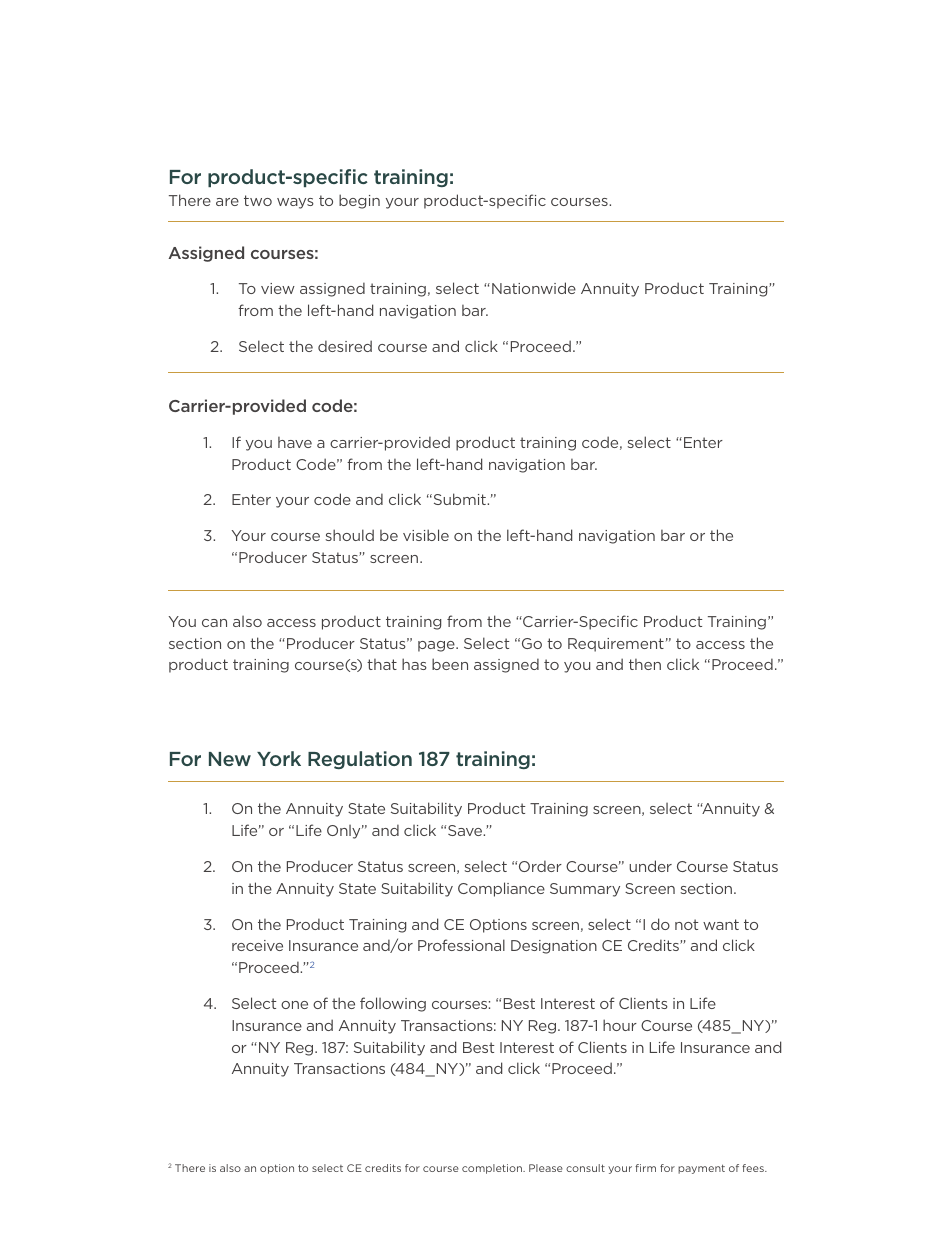 The height and width of the screenshot is (1233, 952). What do you see at coordinates (701, 1169) in the screenshot?
I see `payment` at bounding box center [701, 1169].
